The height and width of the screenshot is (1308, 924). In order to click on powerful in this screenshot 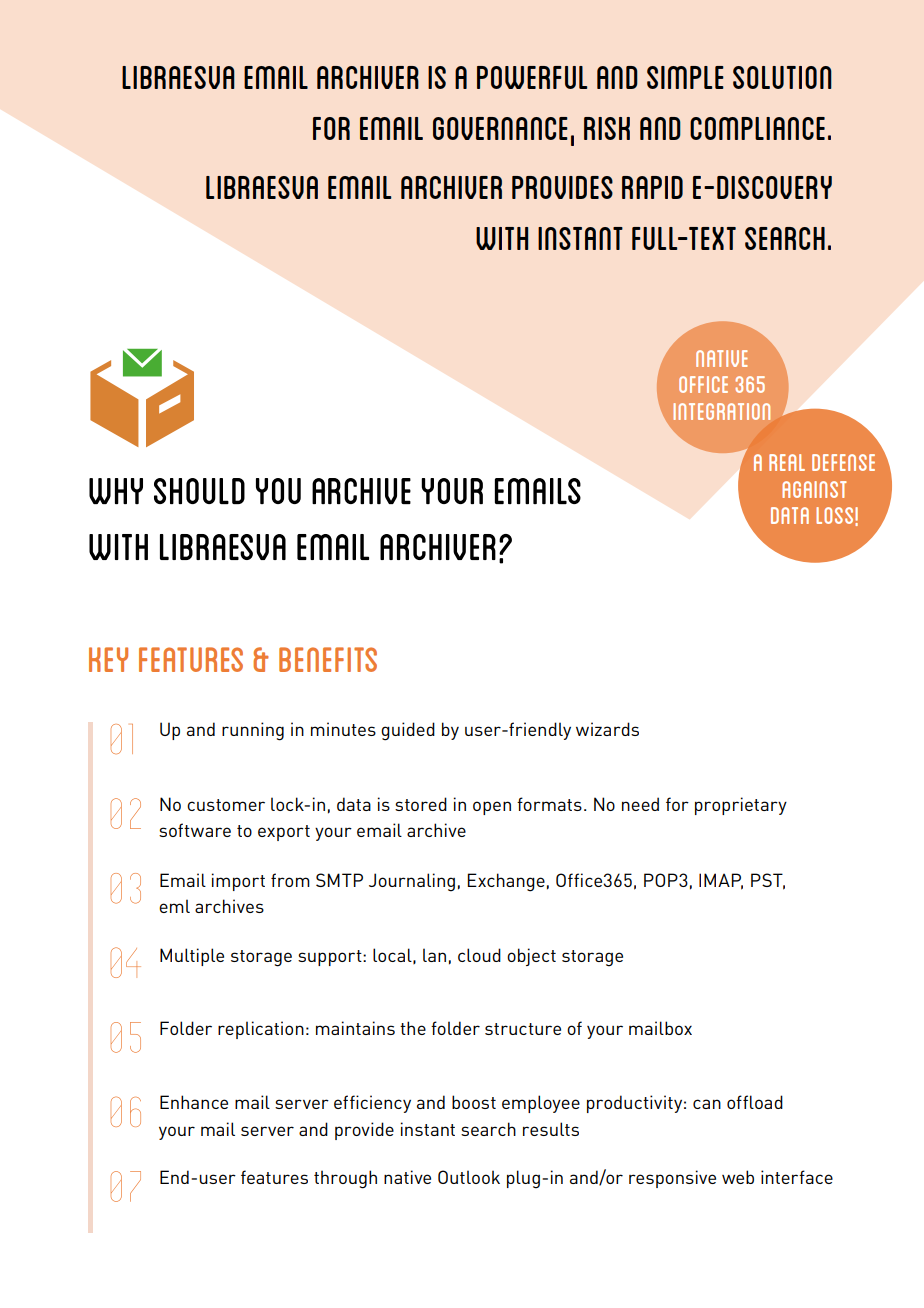, I will do `click(532, 77)`.
